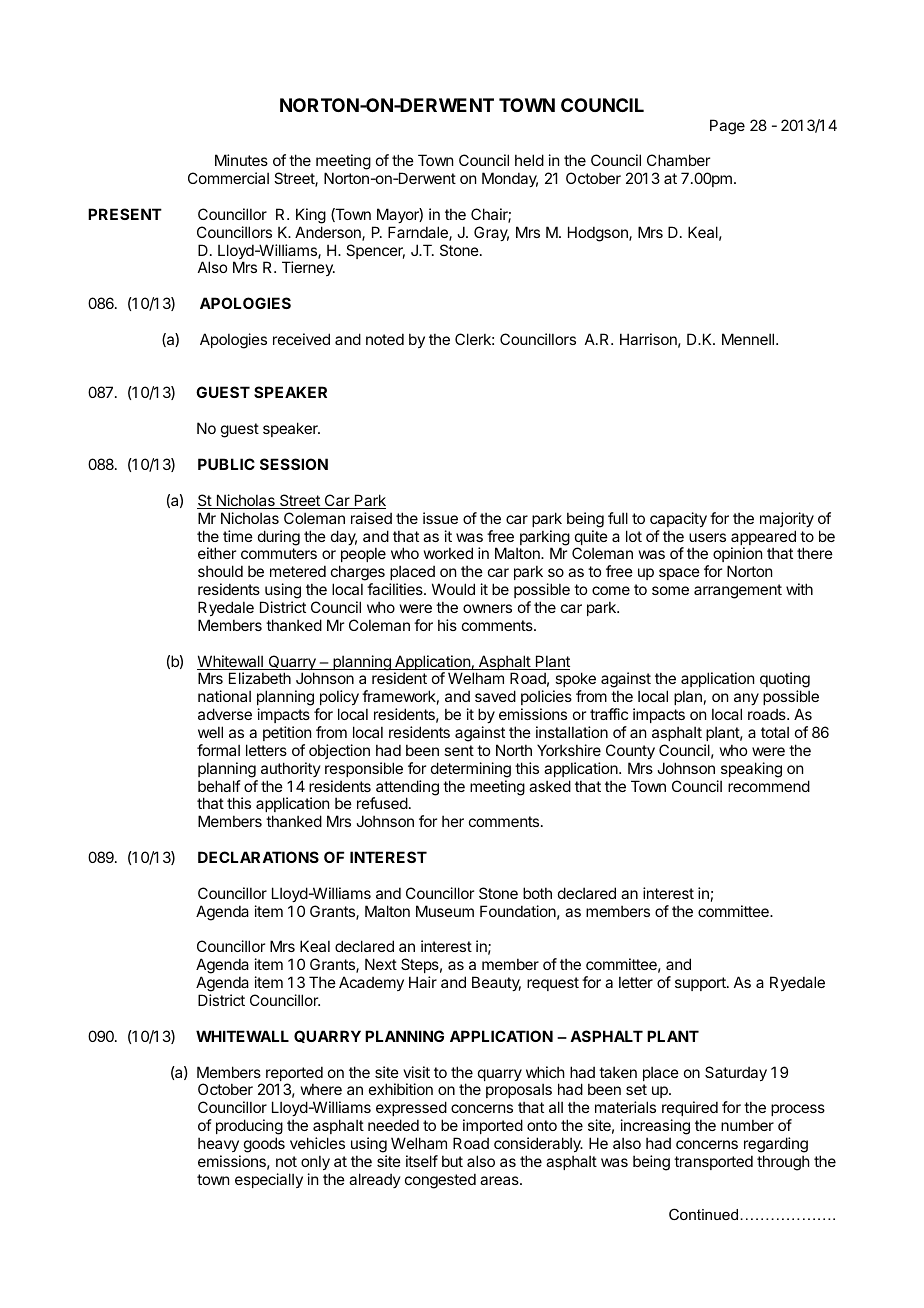  What do you see at coordinates (746, 701) in the document?
I see `any` at bounding box center [746, 701].
